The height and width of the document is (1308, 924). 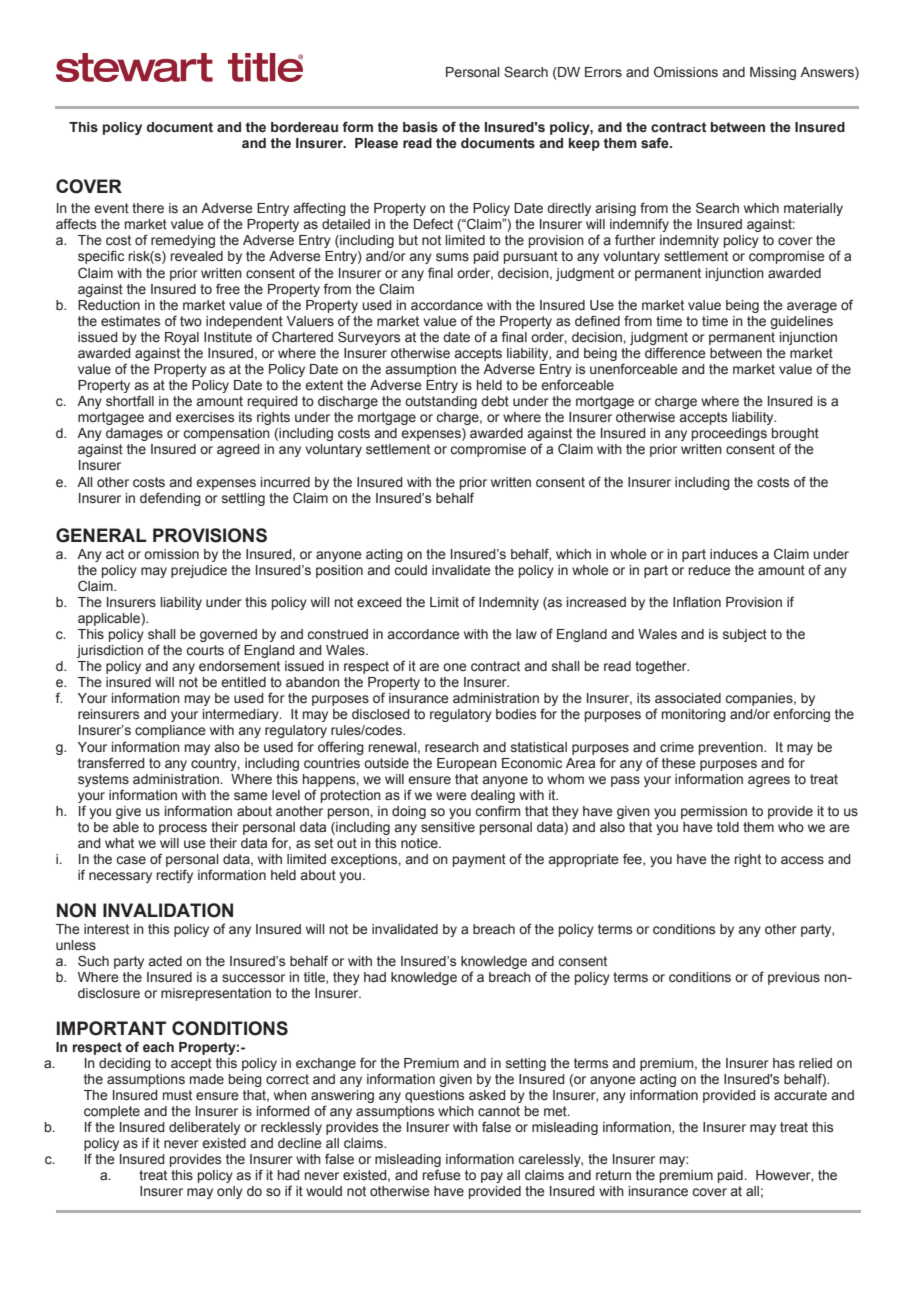 What do you see at coordinates (168, 910) in the document?
I see `INVALIDATION` at bounding box center [168, 910].
